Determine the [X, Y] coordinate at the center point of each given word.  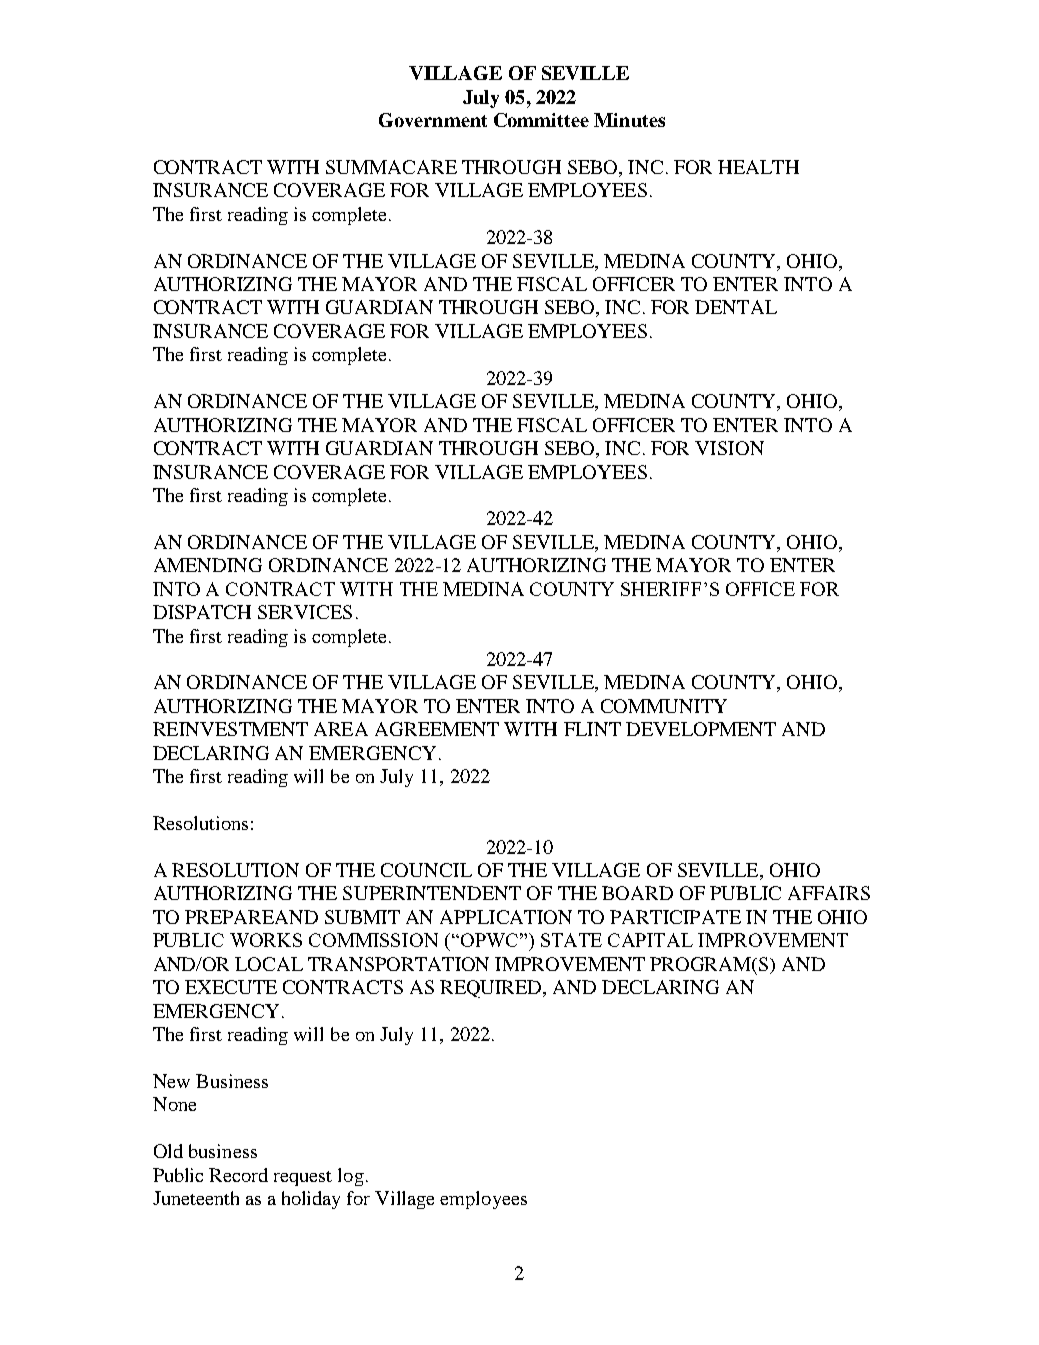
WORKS [266, 940]
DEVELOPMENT [701, 729]
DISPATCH [202, 612]
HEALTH [758, 167]
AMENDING [208, 565]
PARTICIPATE [675, 917]
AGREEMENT [437, 729]
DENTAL [736, 307]
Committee [541, 120]
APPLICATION [506, 917]
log [351, 1177]
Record [238, 1175]
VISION [729, 448]
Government [433, 120]
